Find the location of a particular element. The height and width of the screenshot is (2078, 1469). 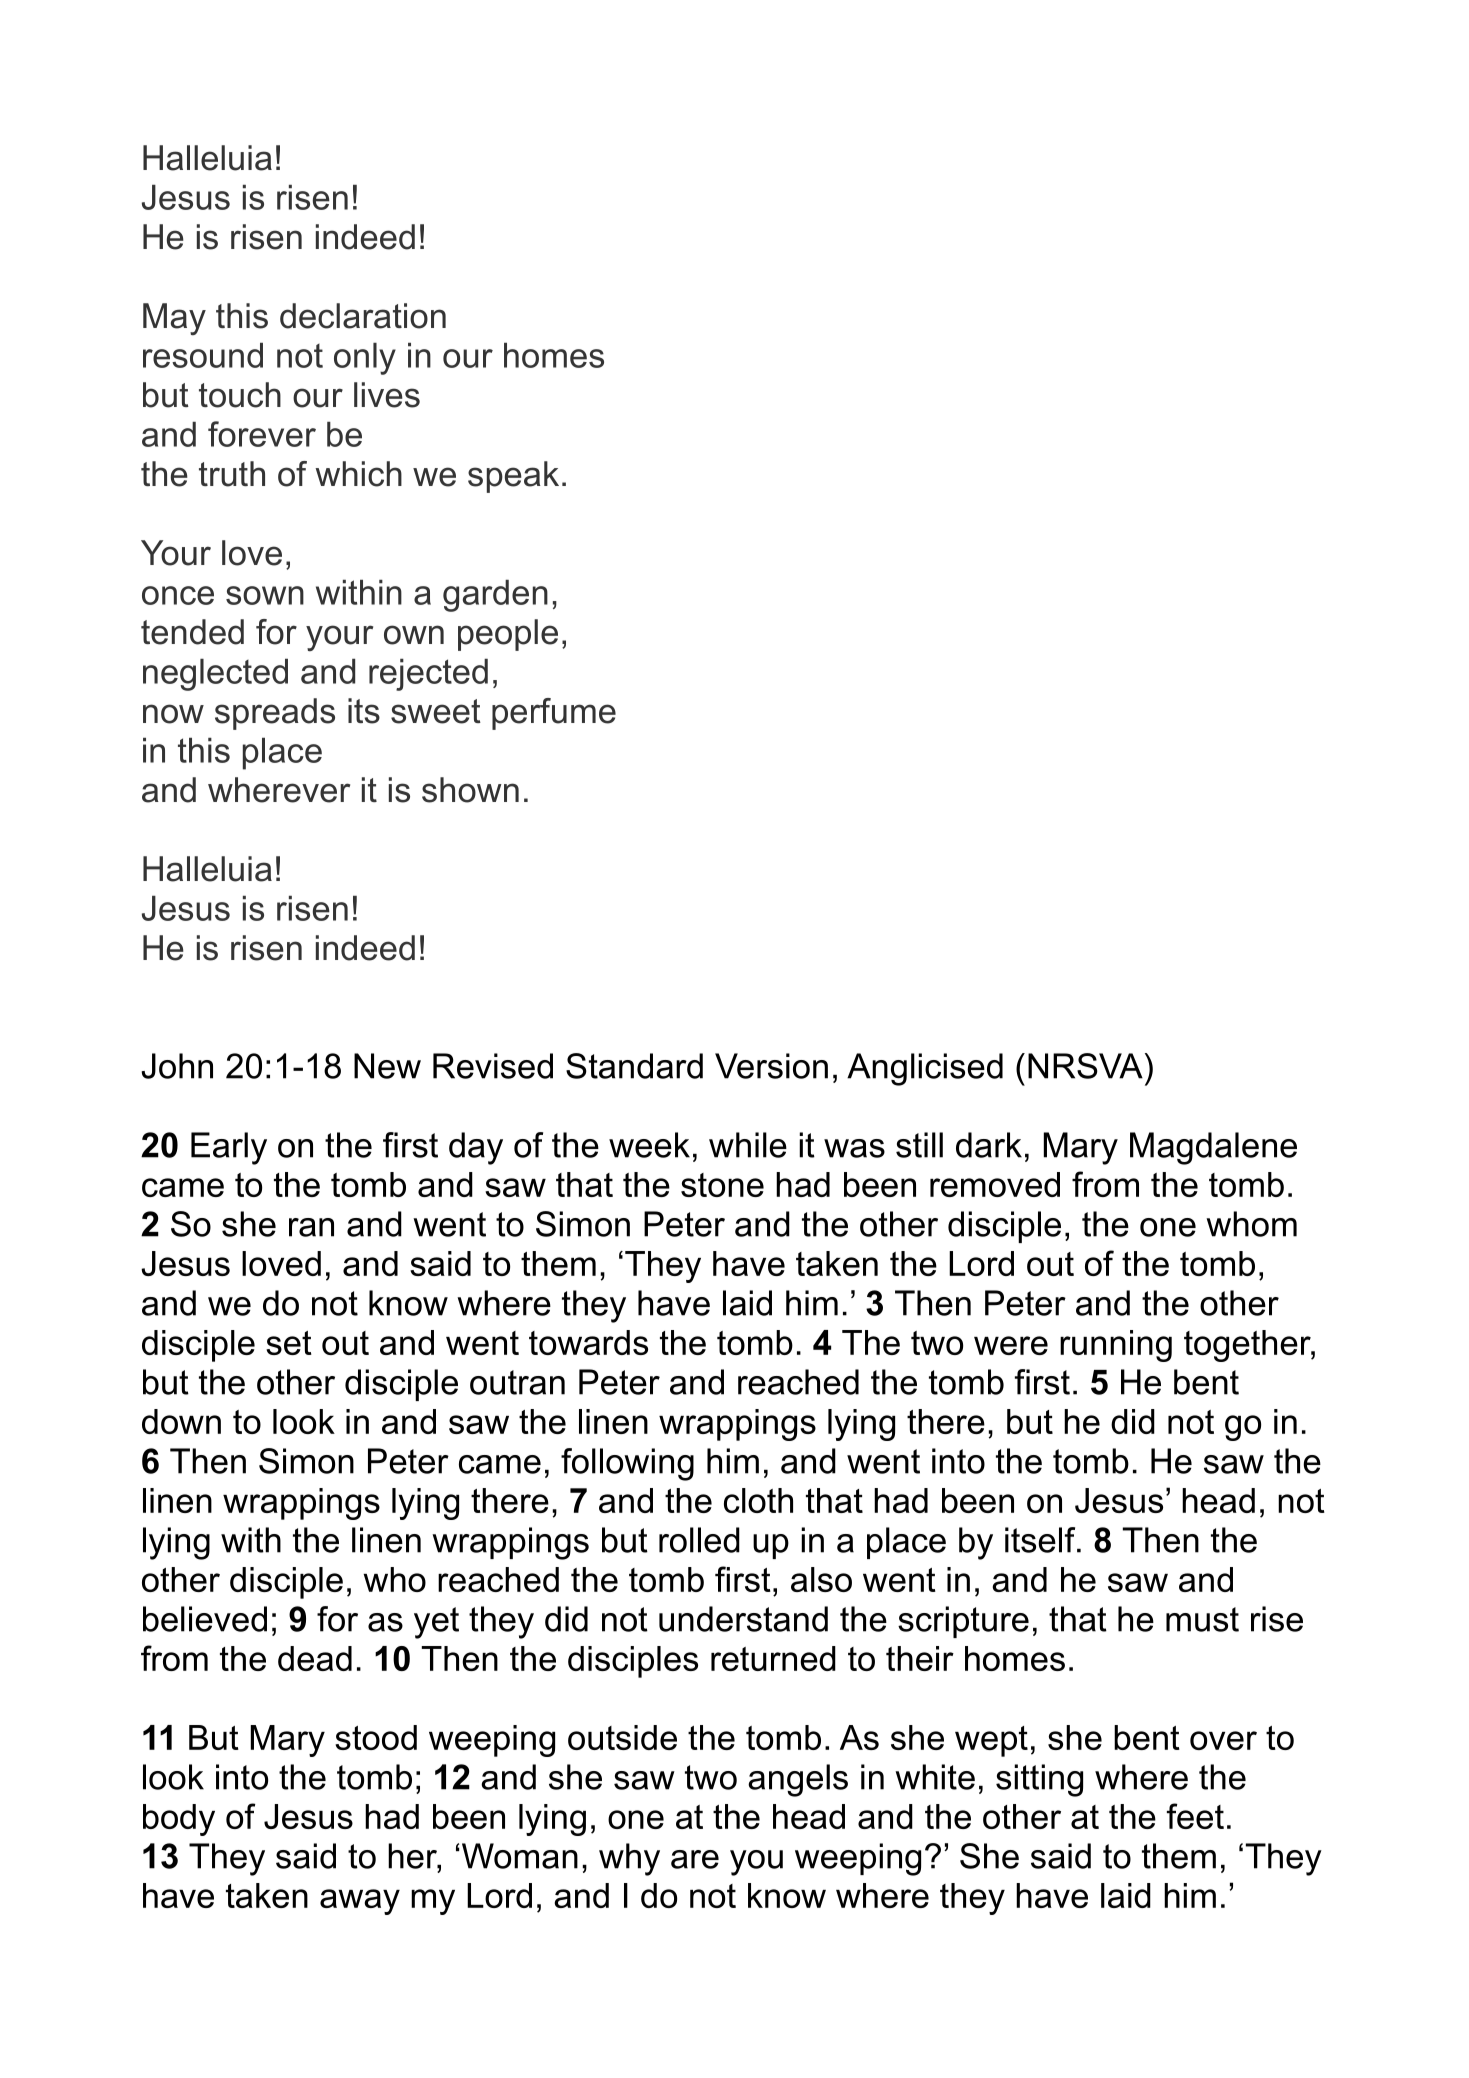

away is located at coordinates (360, 1902).
